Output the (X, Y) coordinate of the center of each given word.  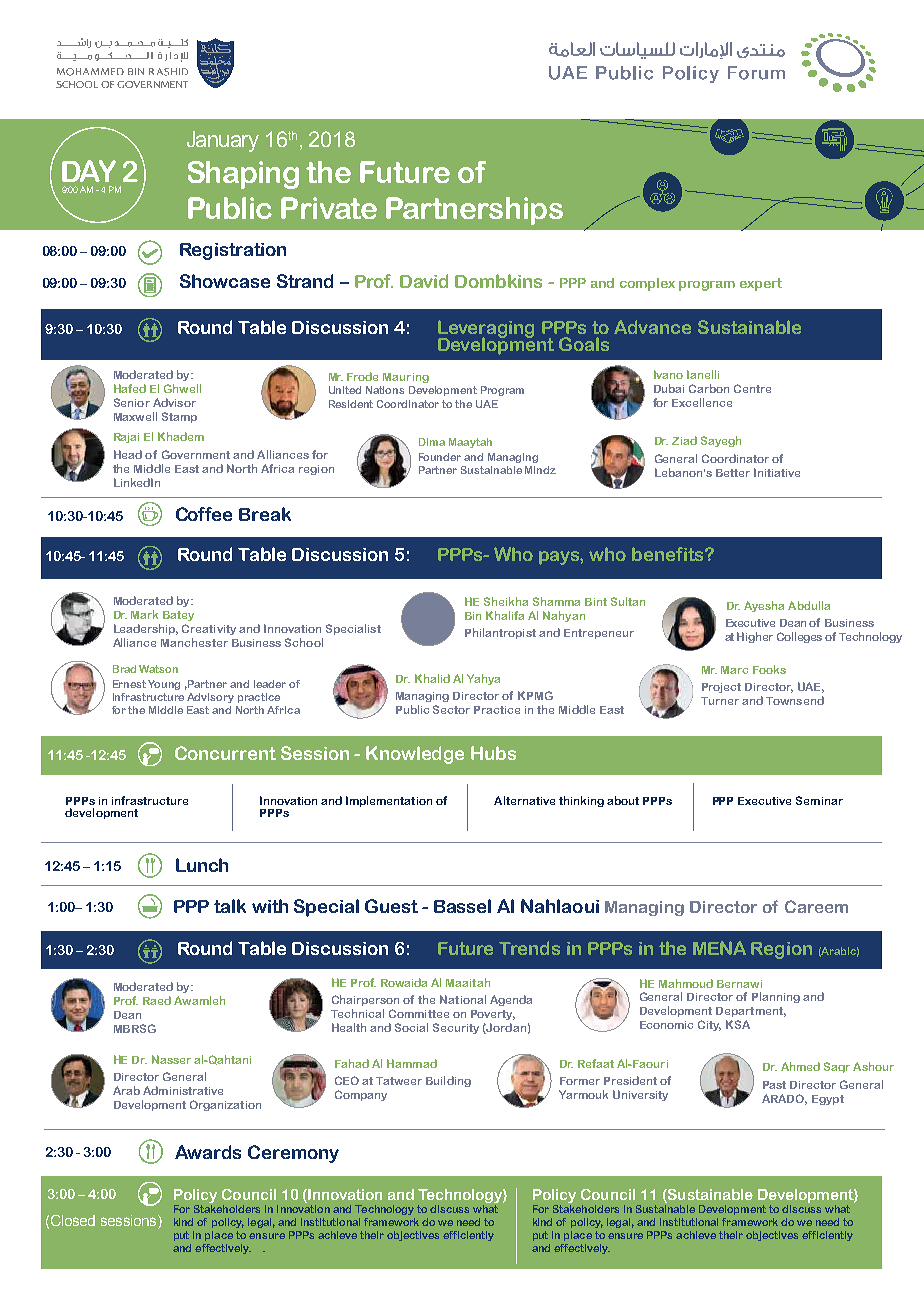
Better (733, 473)
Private (329, 208)
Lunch (202, 865)
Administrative (183, 1090)
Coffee (204, 514)
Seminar (819, 800)
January (223, 141)
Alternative (524, 800)
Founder (440, 457)
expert (761, 284)
